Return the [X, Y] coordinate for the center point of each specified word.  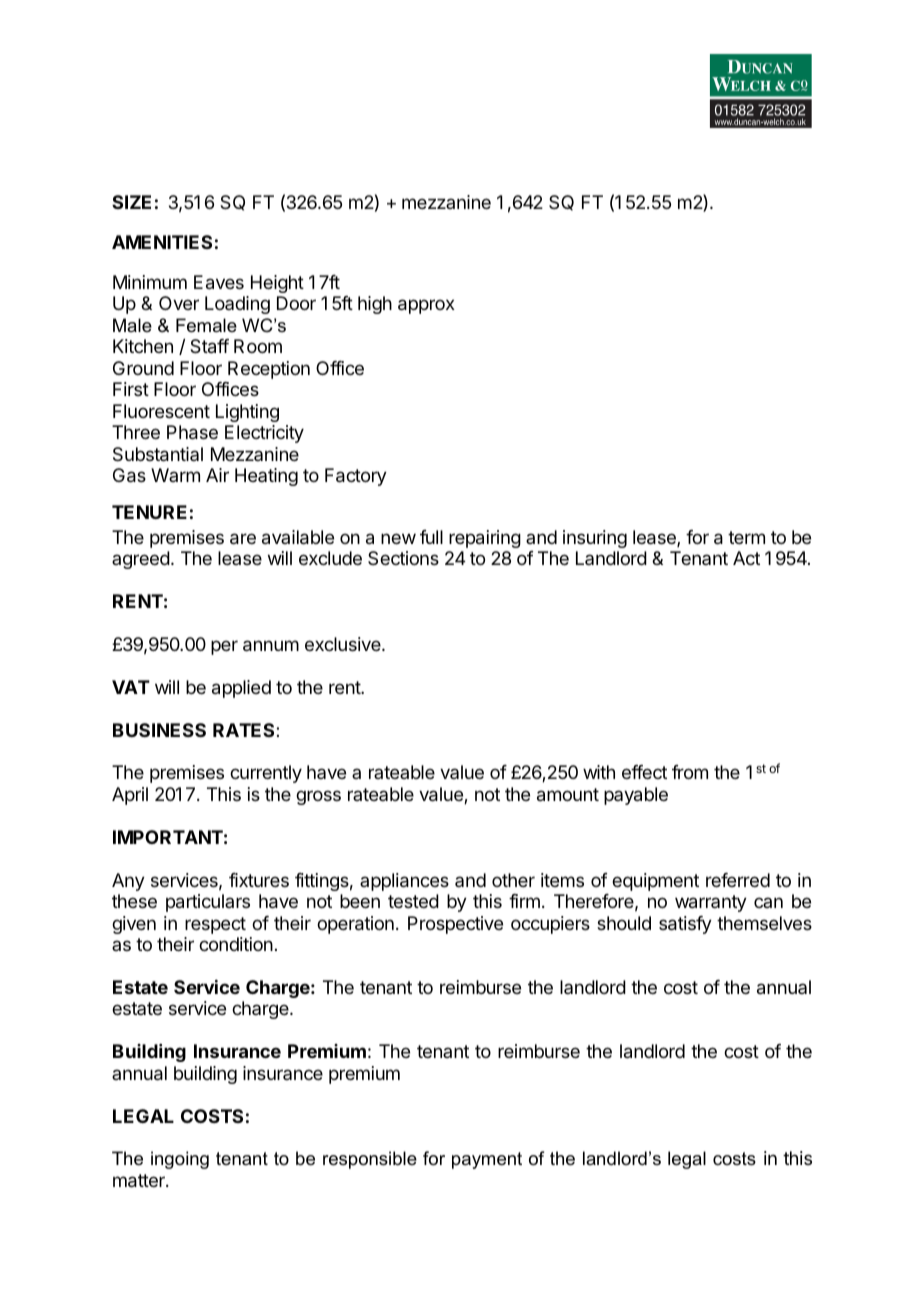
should [624, 923]
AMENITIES [162, 242]
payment [487, 1160]
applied [241, 689]
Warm [175, 475]
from [690, 772]
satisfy [685, 925]
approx [426, 306]
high [375, 305]
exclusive [344, 644]
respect [215, 925]
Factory [356, 477]
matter [140, 1181]
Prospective [455, 925]
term [746, 537]
